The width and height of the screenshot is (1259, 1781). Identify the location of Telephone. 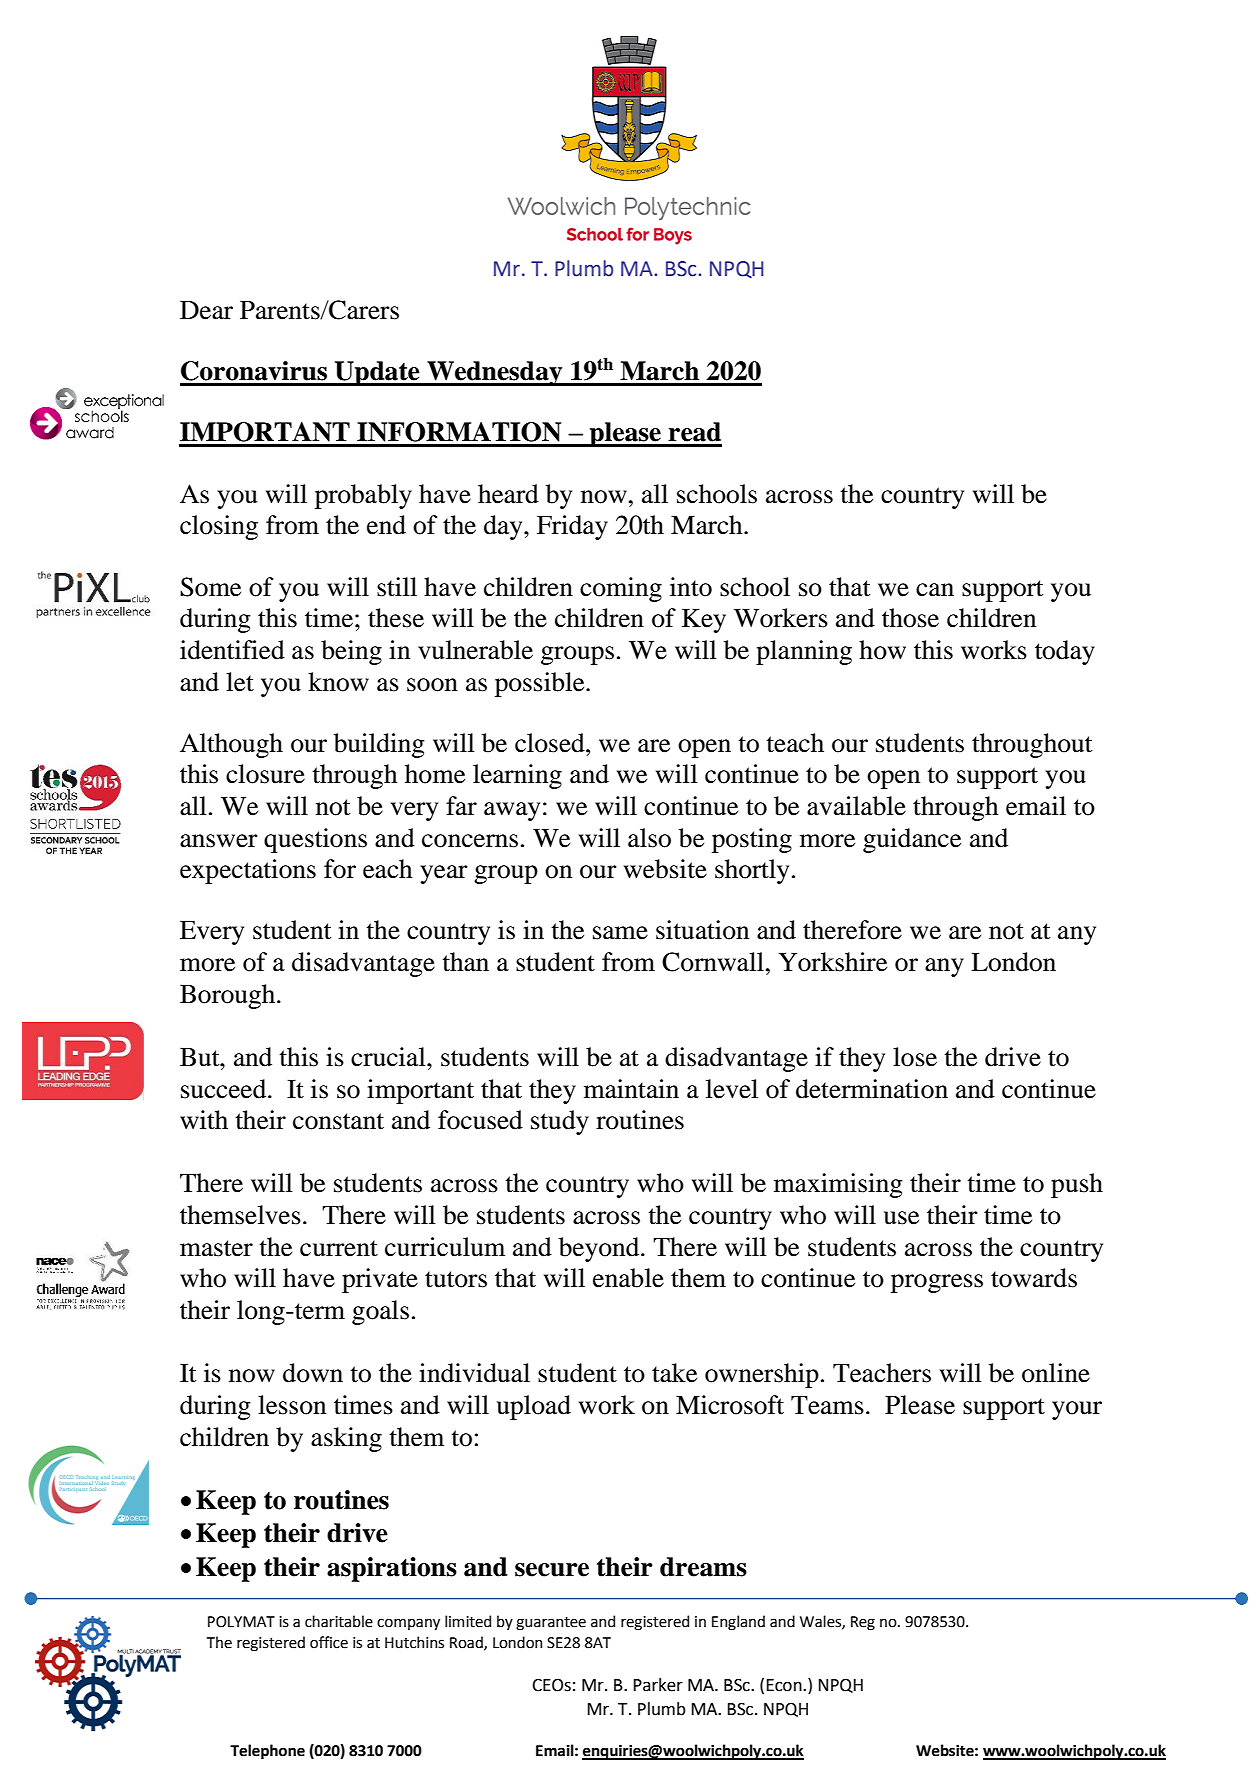
(267, 1752).
